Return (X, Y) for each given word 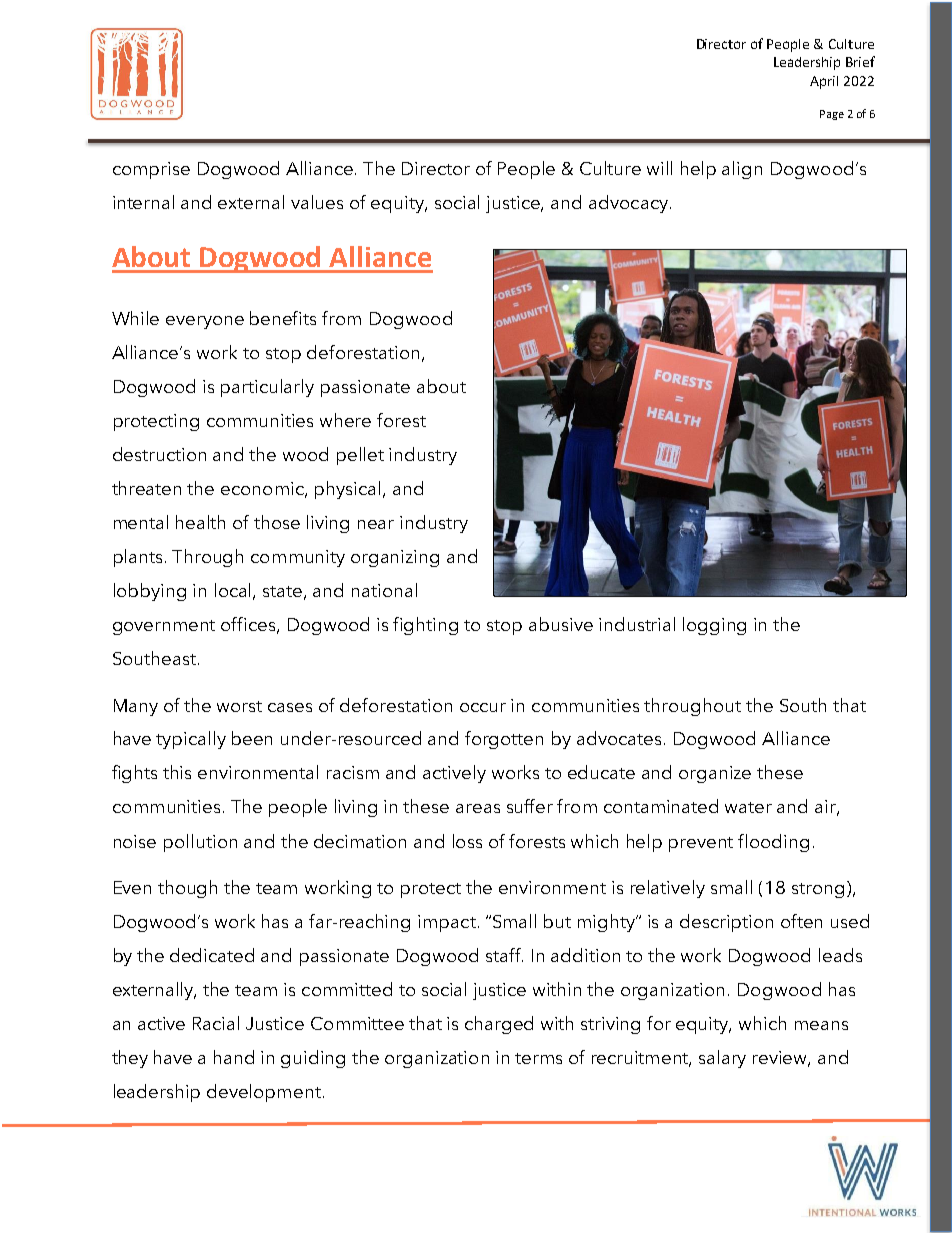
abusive (561, 624)
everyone (205, 322)
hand (234, 1057)
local (234, 591)
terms (538, 1058)
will (659, 168)
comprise (151, 170)
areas (478, 808)
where (345, 420)
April (824, 82)
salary (722, 1059)
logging (714, 626)
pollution (200, 843)
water (748, 807)
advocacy (628, 204)
